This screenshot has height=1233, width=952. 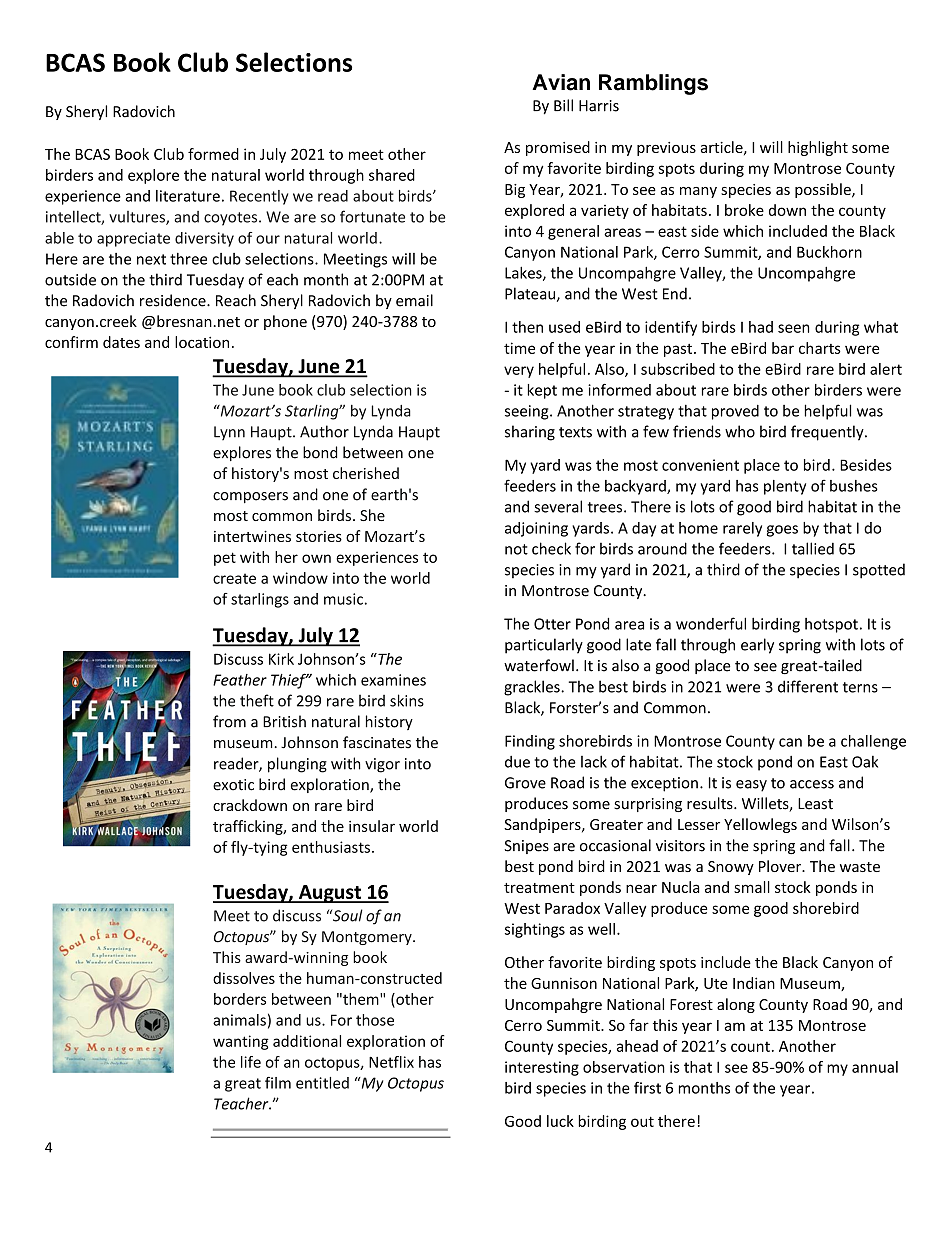 I want to click on particularly, so click(x=544, y=646).
